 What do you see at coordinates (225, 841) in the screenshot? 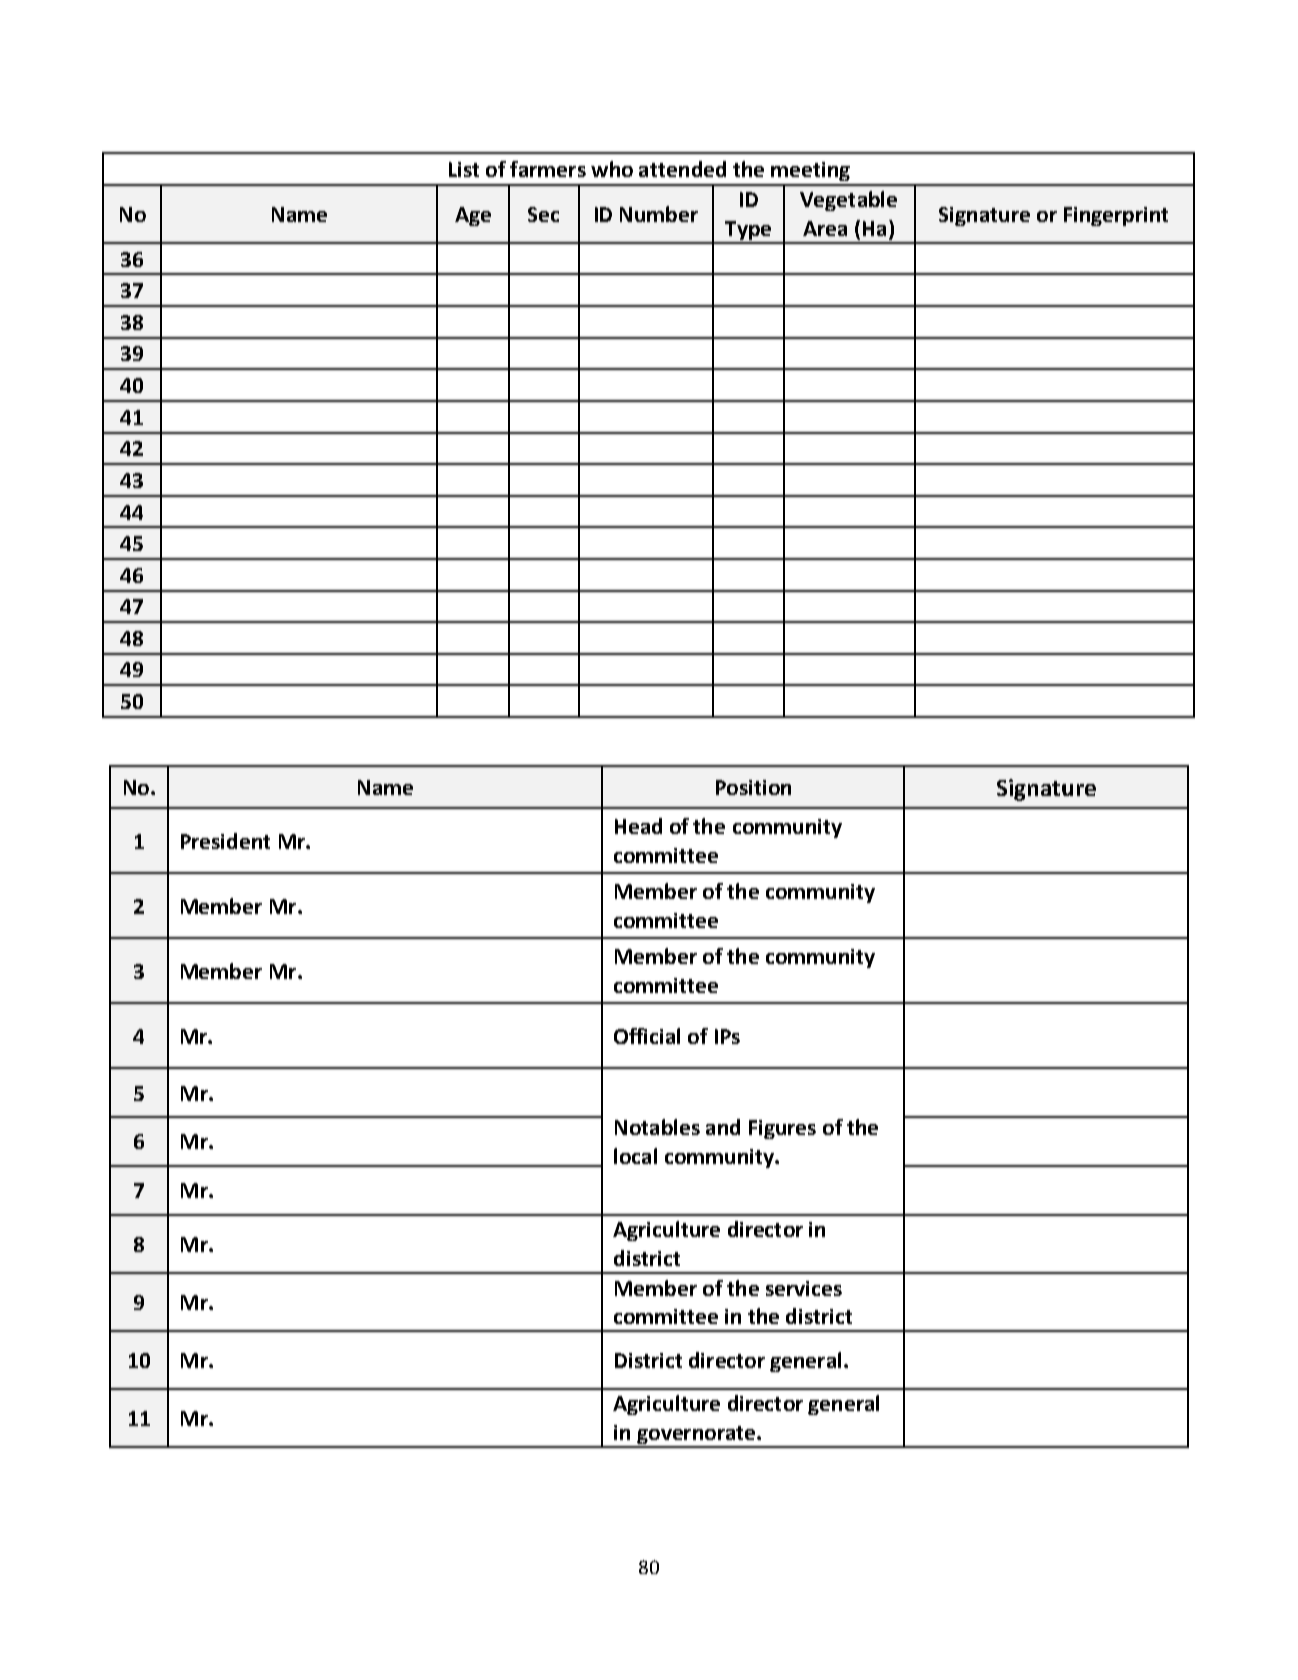
I see `President` at bounding box center [225, 841].
